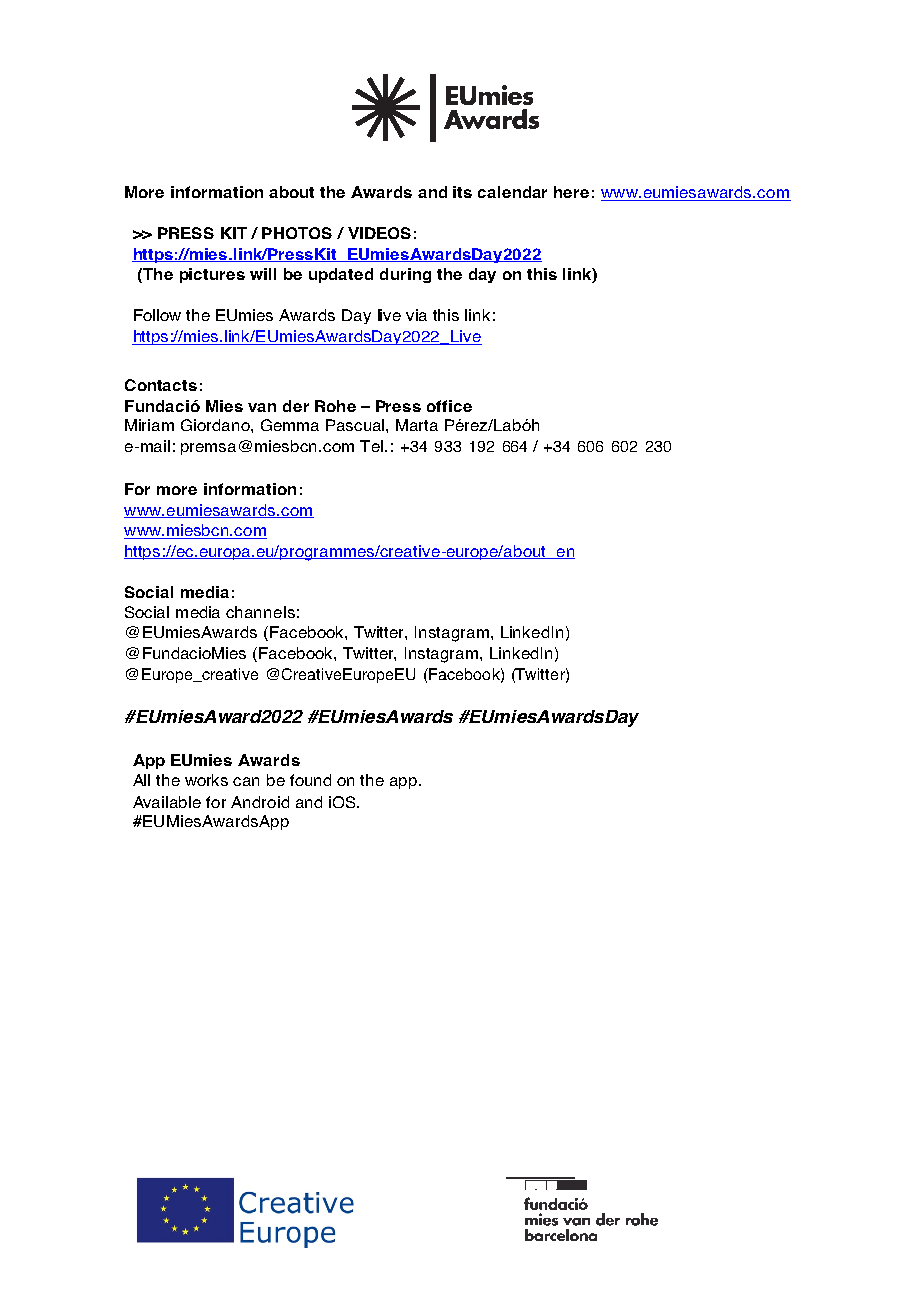 This screenshot has width=924, height=1308. What do you see at coordinates (212, 275) in the screenshot?
I see `pictures` at bounding box center [212, 275].
